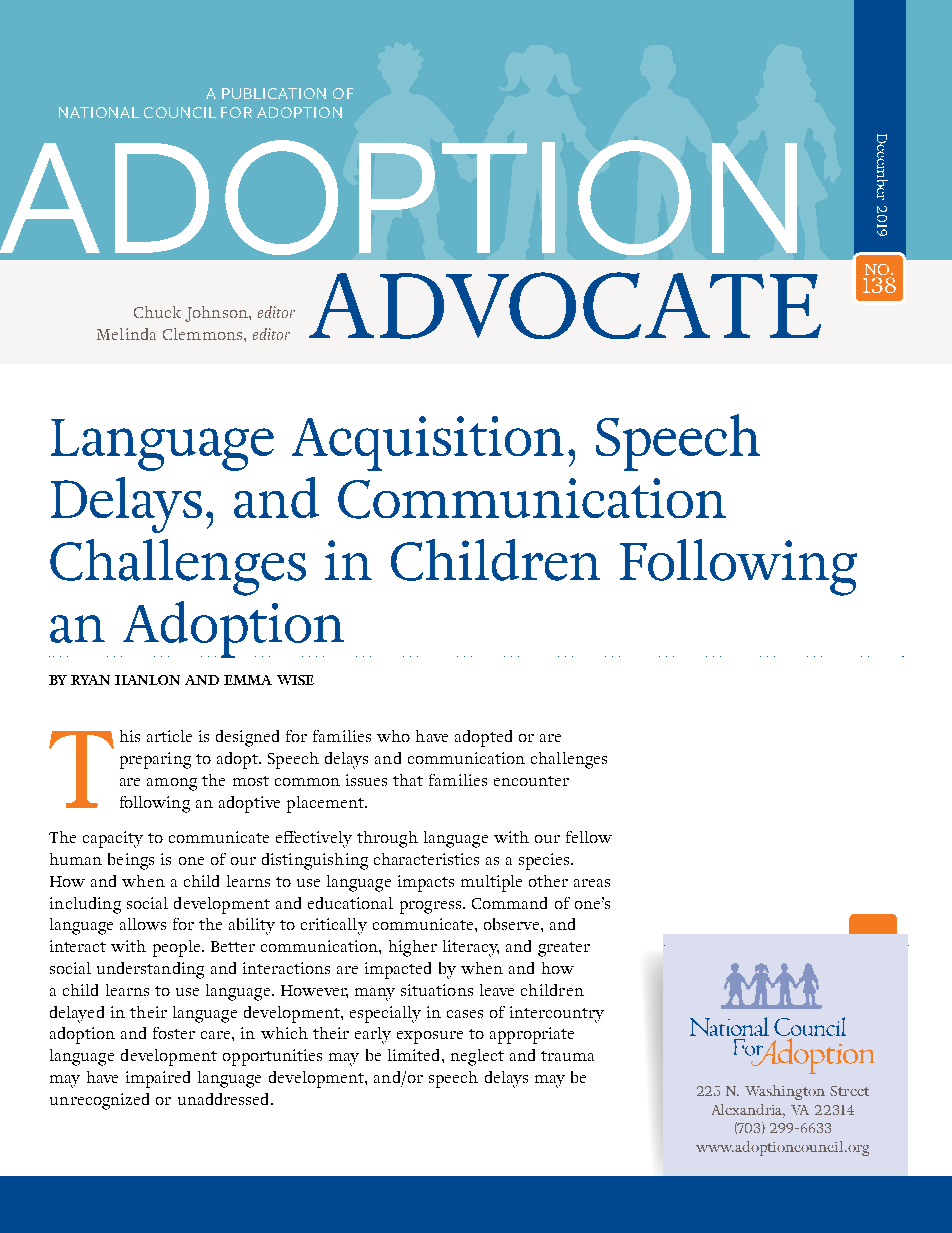 This screenshot has height=1233, width=952. I want to click on encounter, so click(531, 781).
